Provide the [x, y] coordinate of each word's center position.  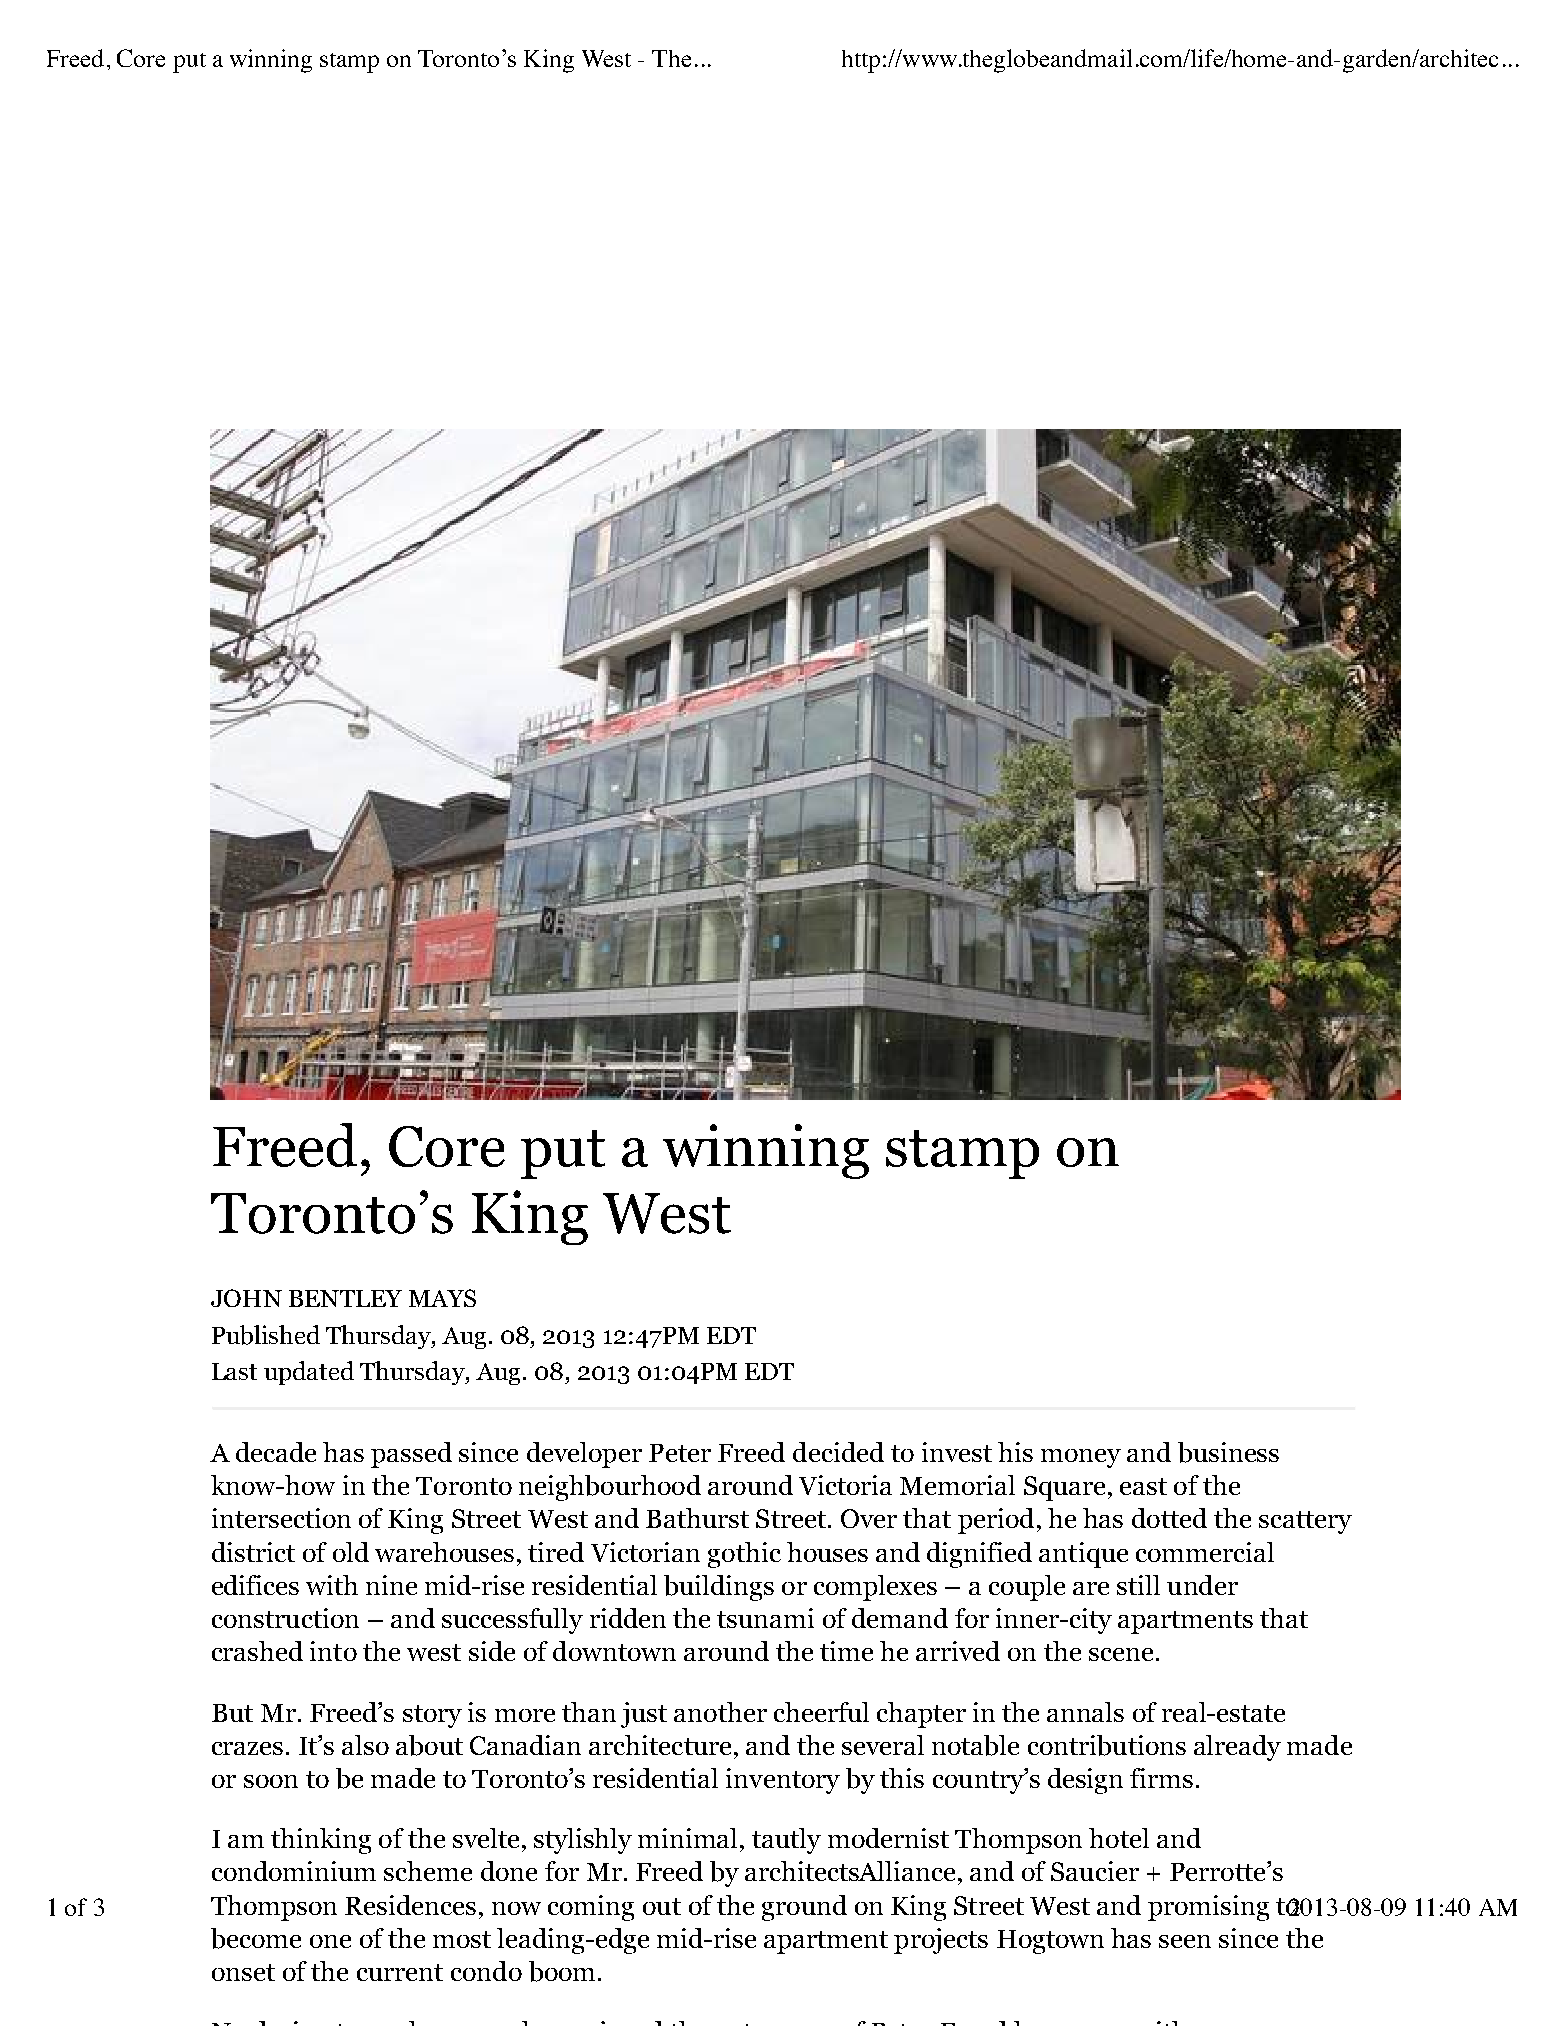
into [333, 1651]
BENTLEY [345, 1298]
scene [1121, 1654]
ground [804, 1908]
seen [1185, 1941]
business [1228, 1452]
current [400, 1972]
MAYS [442, 1298]
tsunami [765, 1618]
